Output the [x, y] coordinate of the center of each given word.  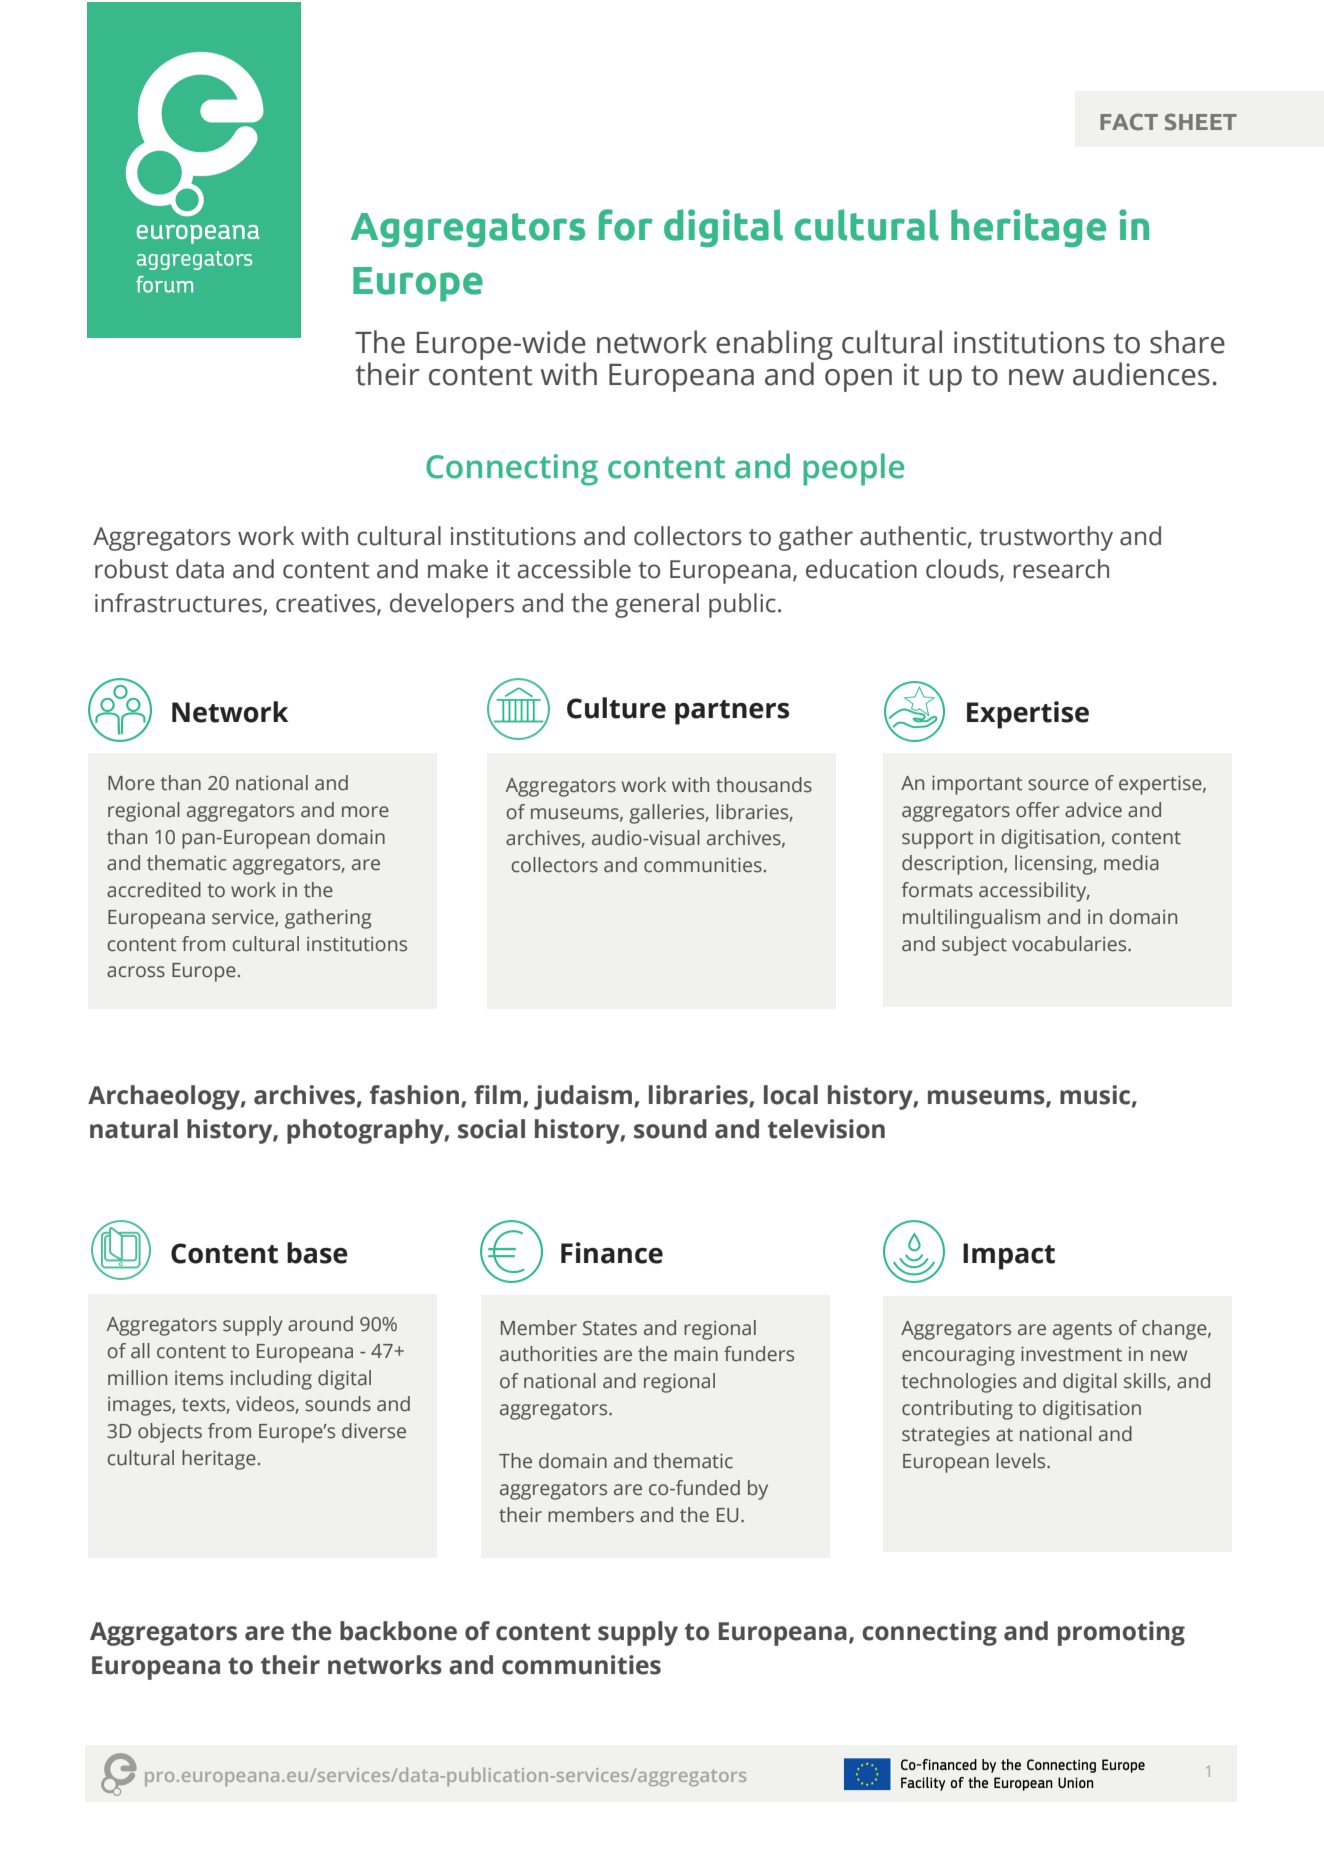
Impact [1009, 1256]
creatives [327, 604]
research [1061, 569]
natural [134, 1129]
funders [759, 1354]
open [858, 380]
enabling [774, 346]
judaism [583, 1097]
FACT [1129, 121]
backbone [398, 1631]
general [657, 605]
